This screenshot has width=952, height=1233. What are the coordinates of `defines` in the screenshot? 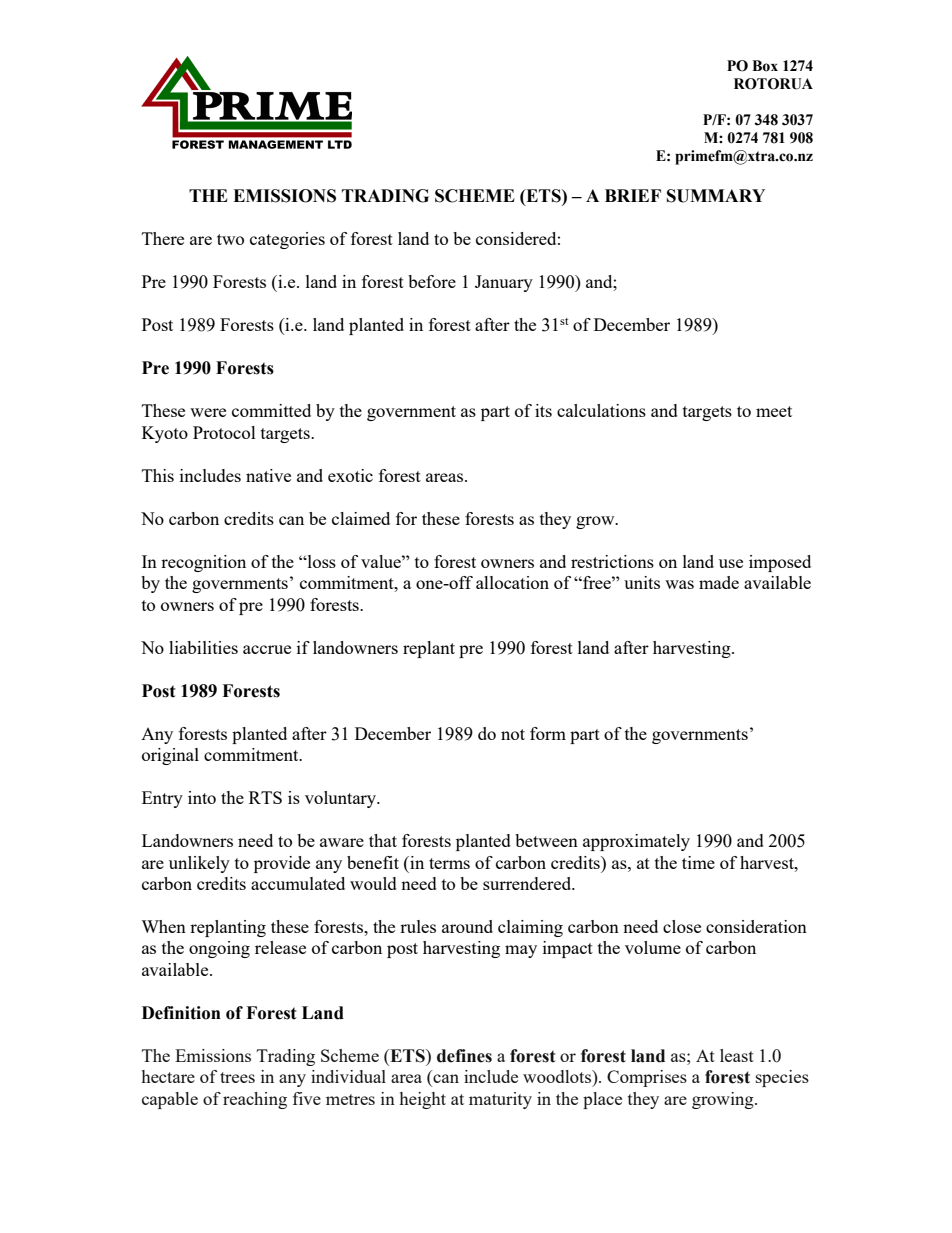 It's located at (464, 1056).
